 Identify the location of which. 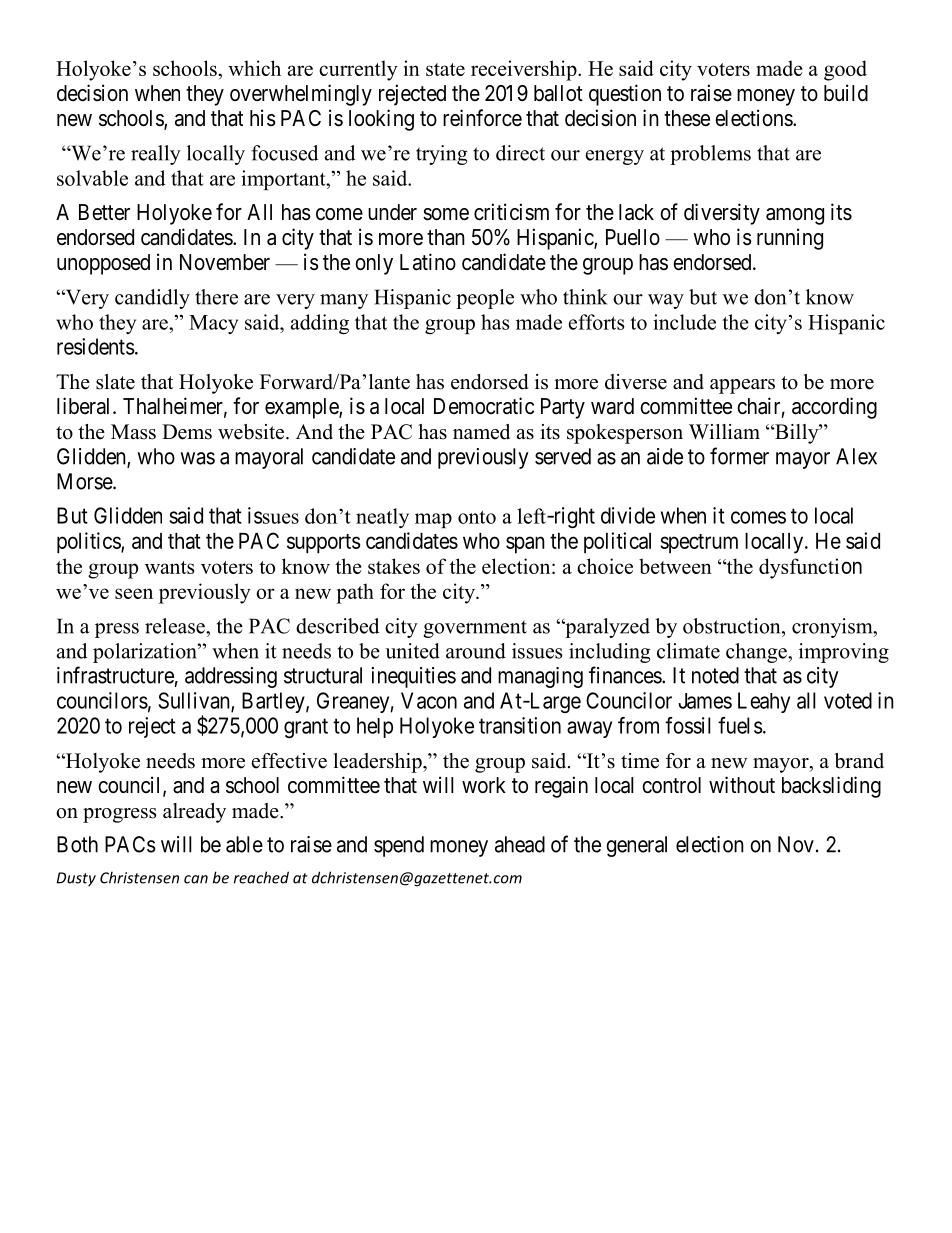
(254, 68).
